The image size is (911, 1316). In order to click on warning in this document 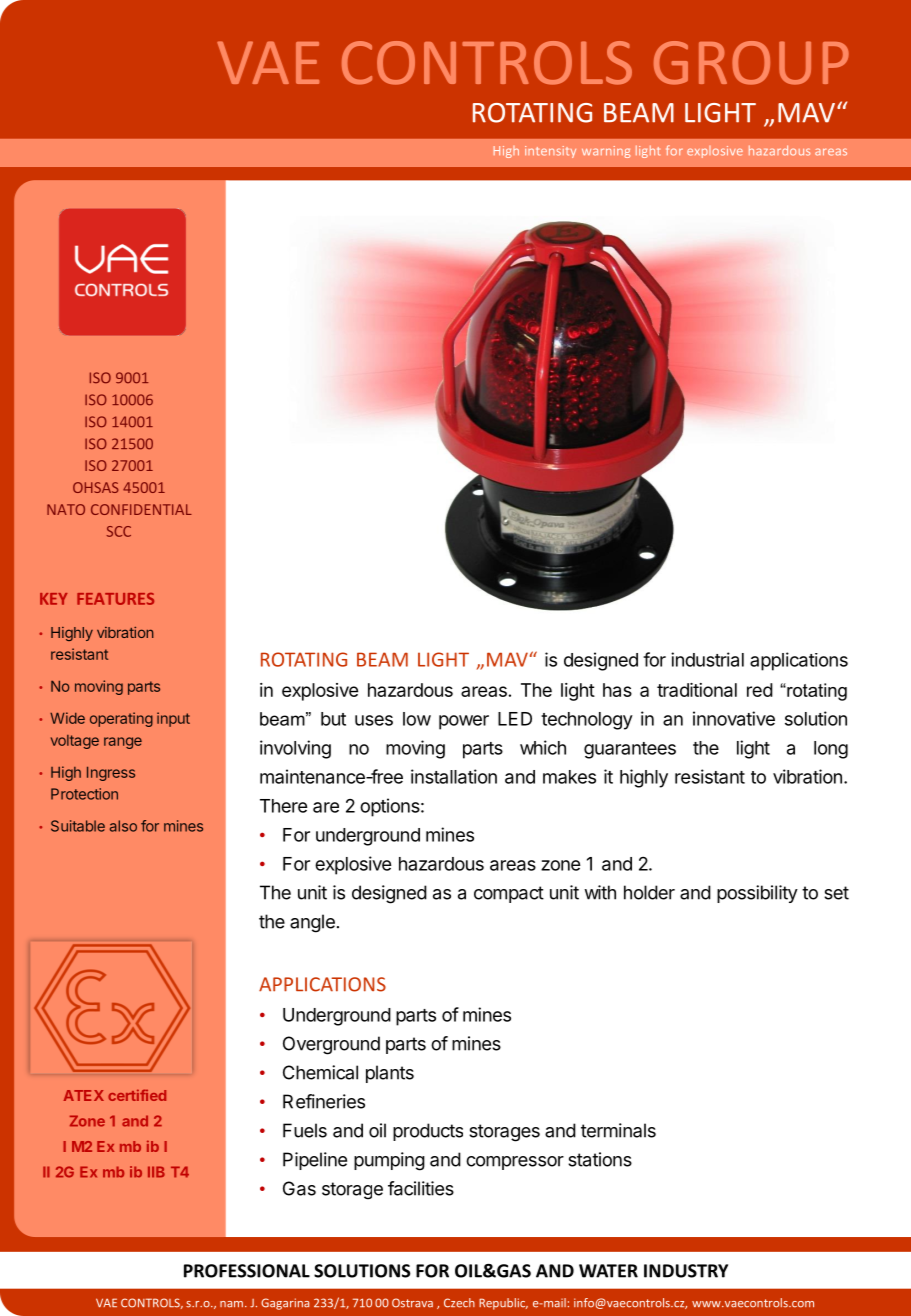, I will do `click(606, 152)`.
